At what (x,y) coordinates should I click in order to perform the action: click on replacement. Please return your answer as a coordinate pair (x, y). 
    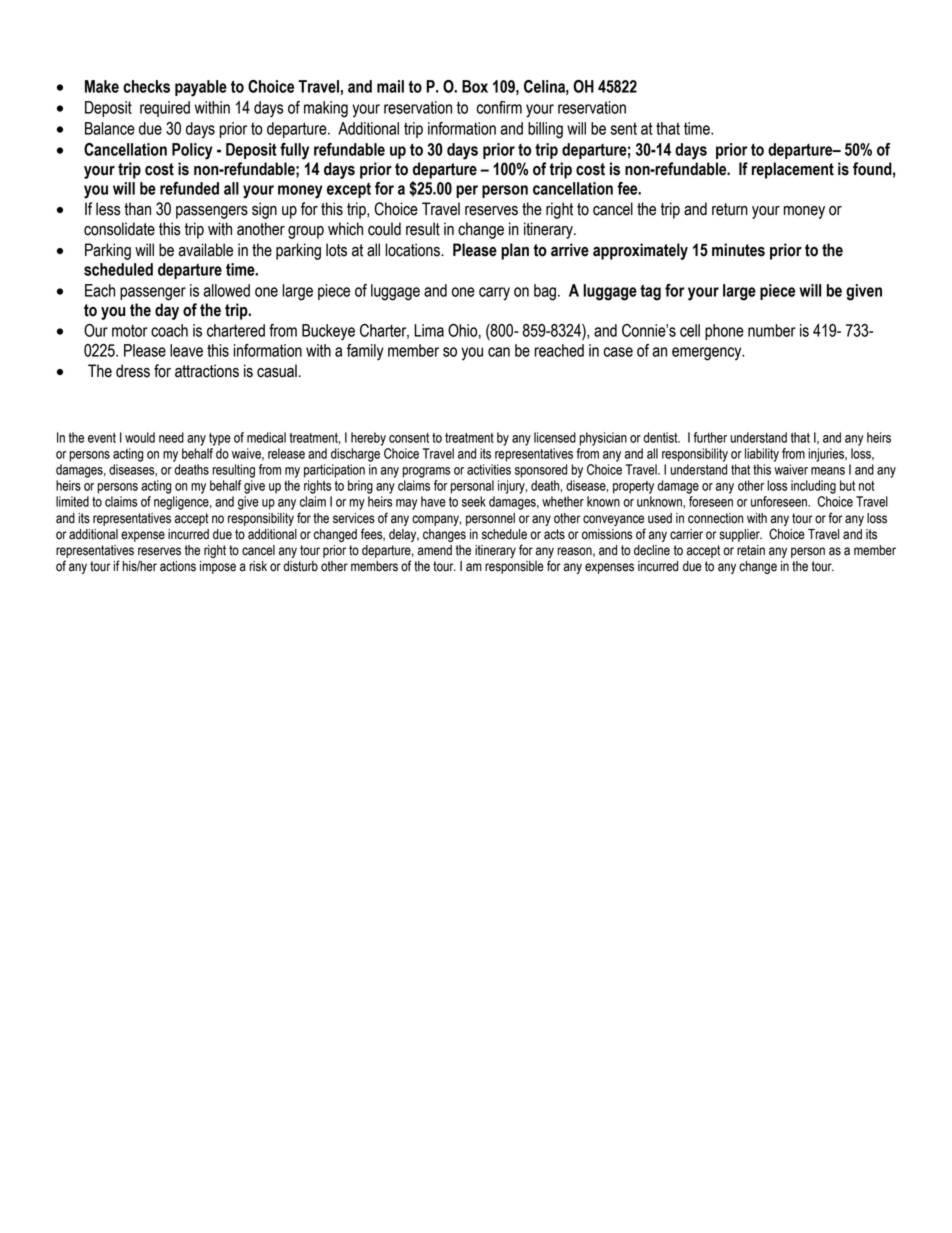
    Looking at the image, I should click on (793, 170).
